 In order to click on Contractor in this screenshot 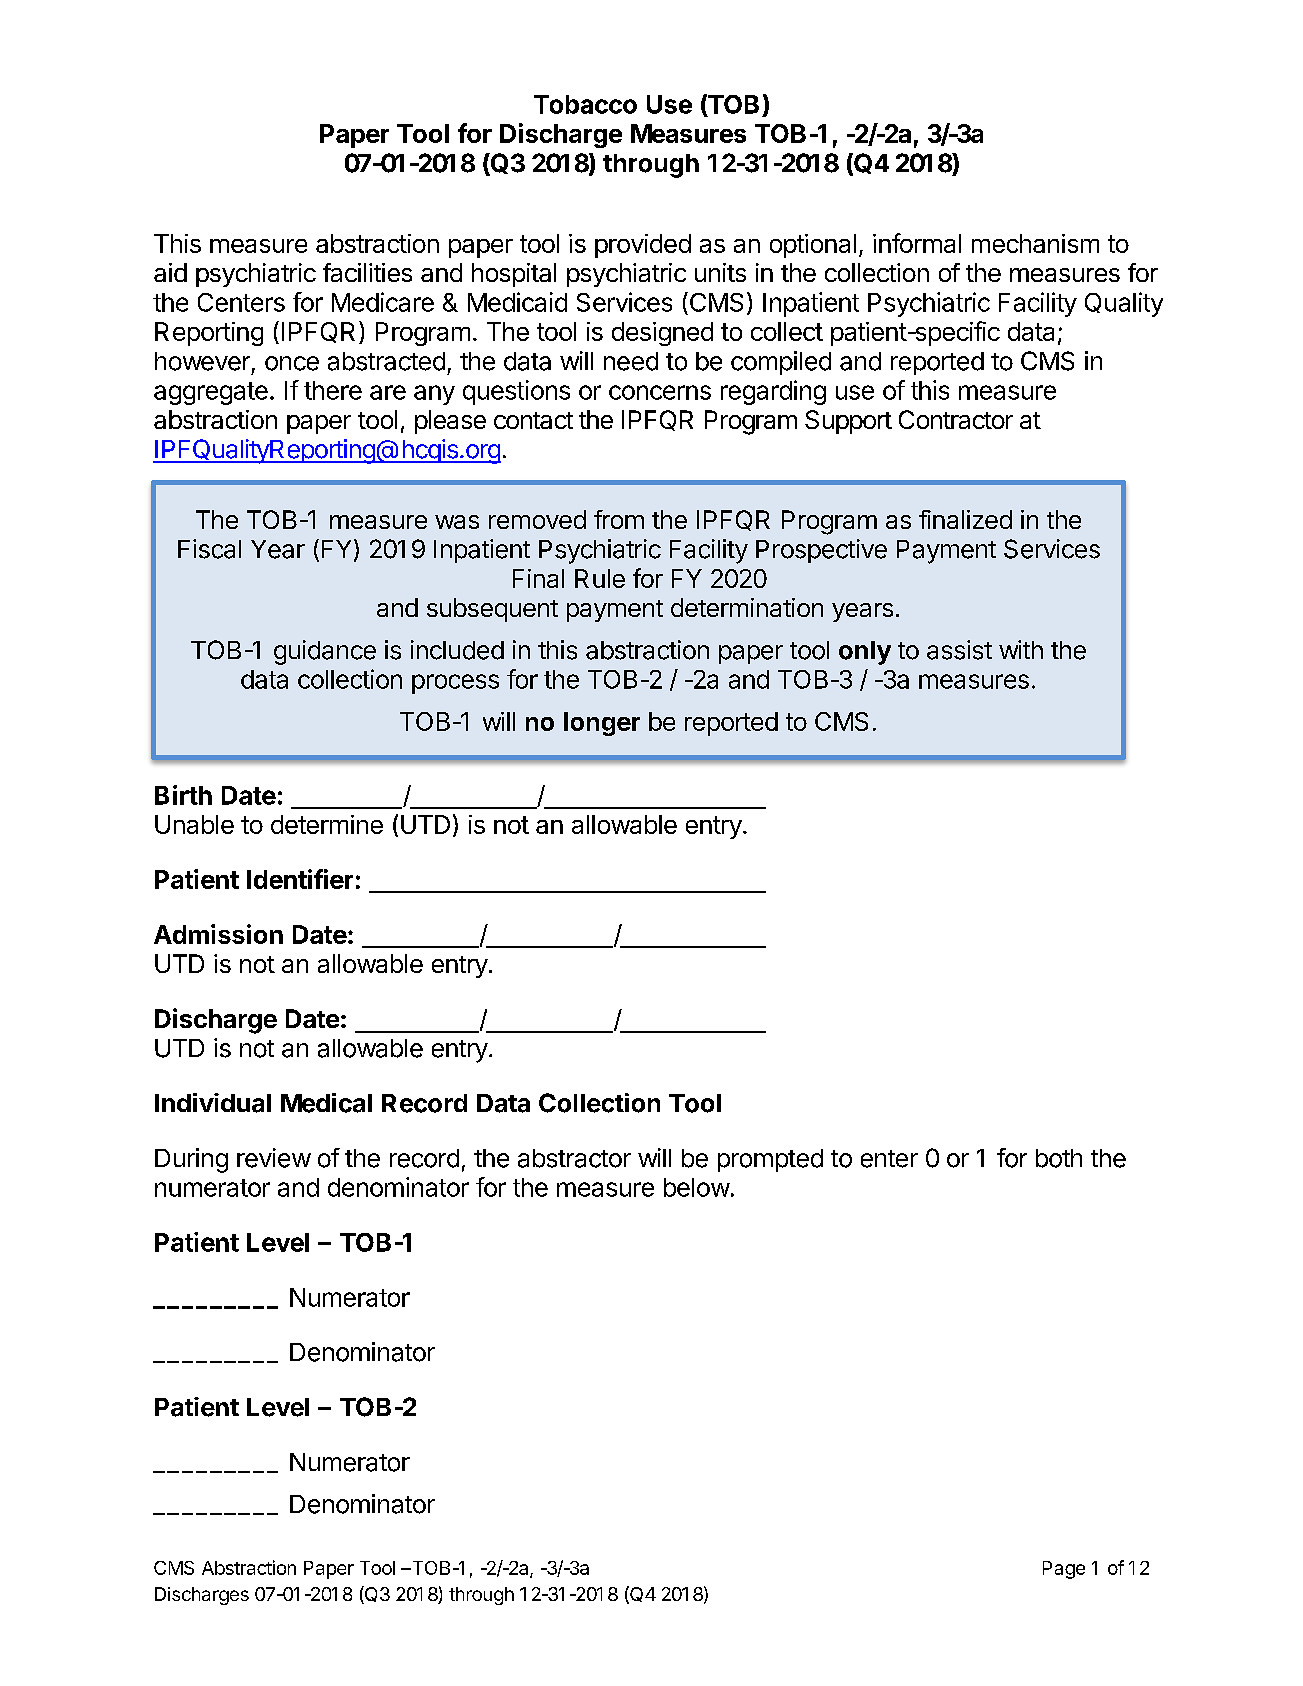, I will do `click(956, 419)`.
